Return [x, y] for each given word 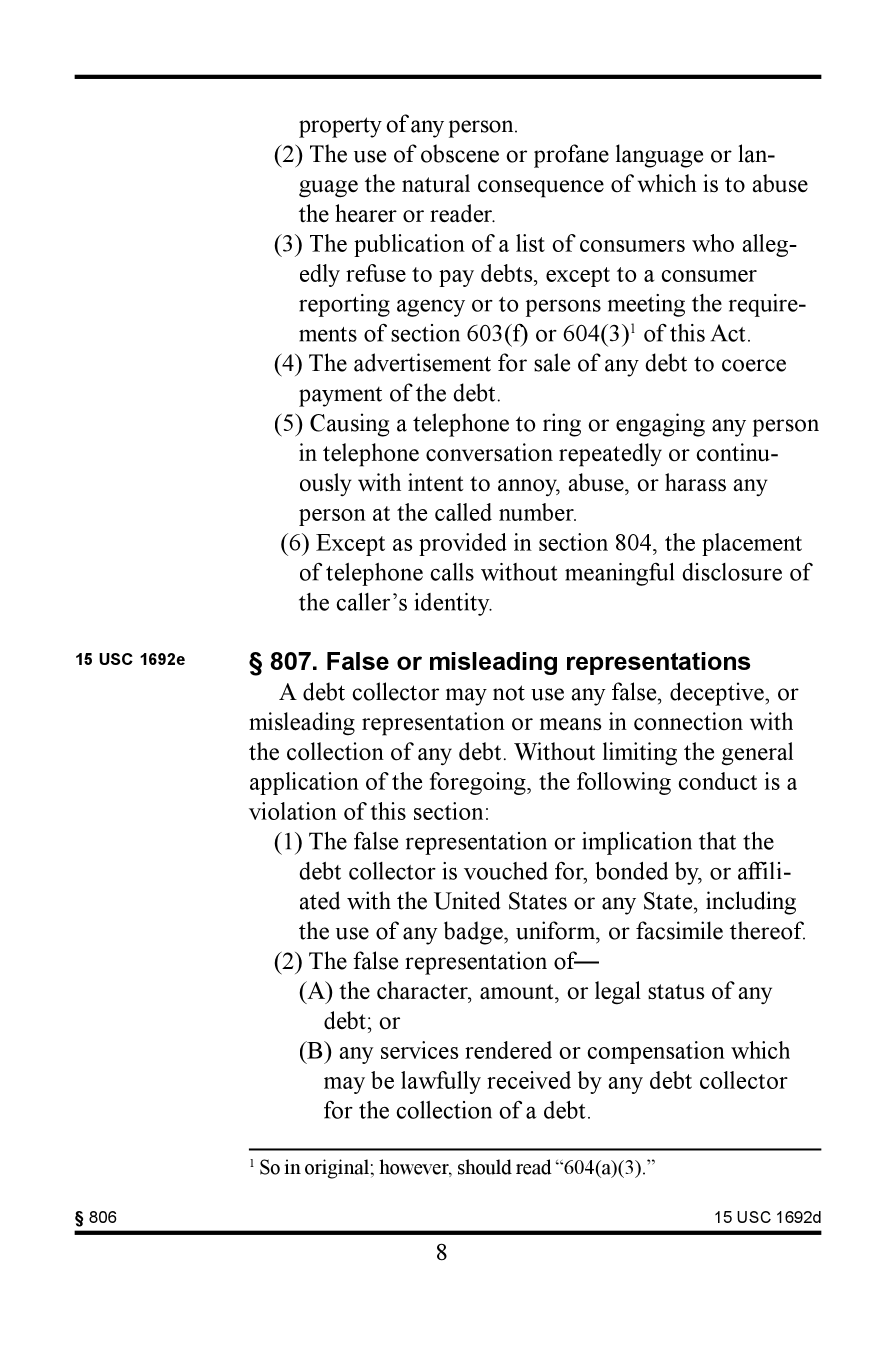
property [340, 127]
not [509, 693]
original [337, 1169]
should [485, 1167]
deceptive [718, 694]
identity [453, 604]
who [713, 243]
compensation [656, 1052]
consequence [541, 189]
